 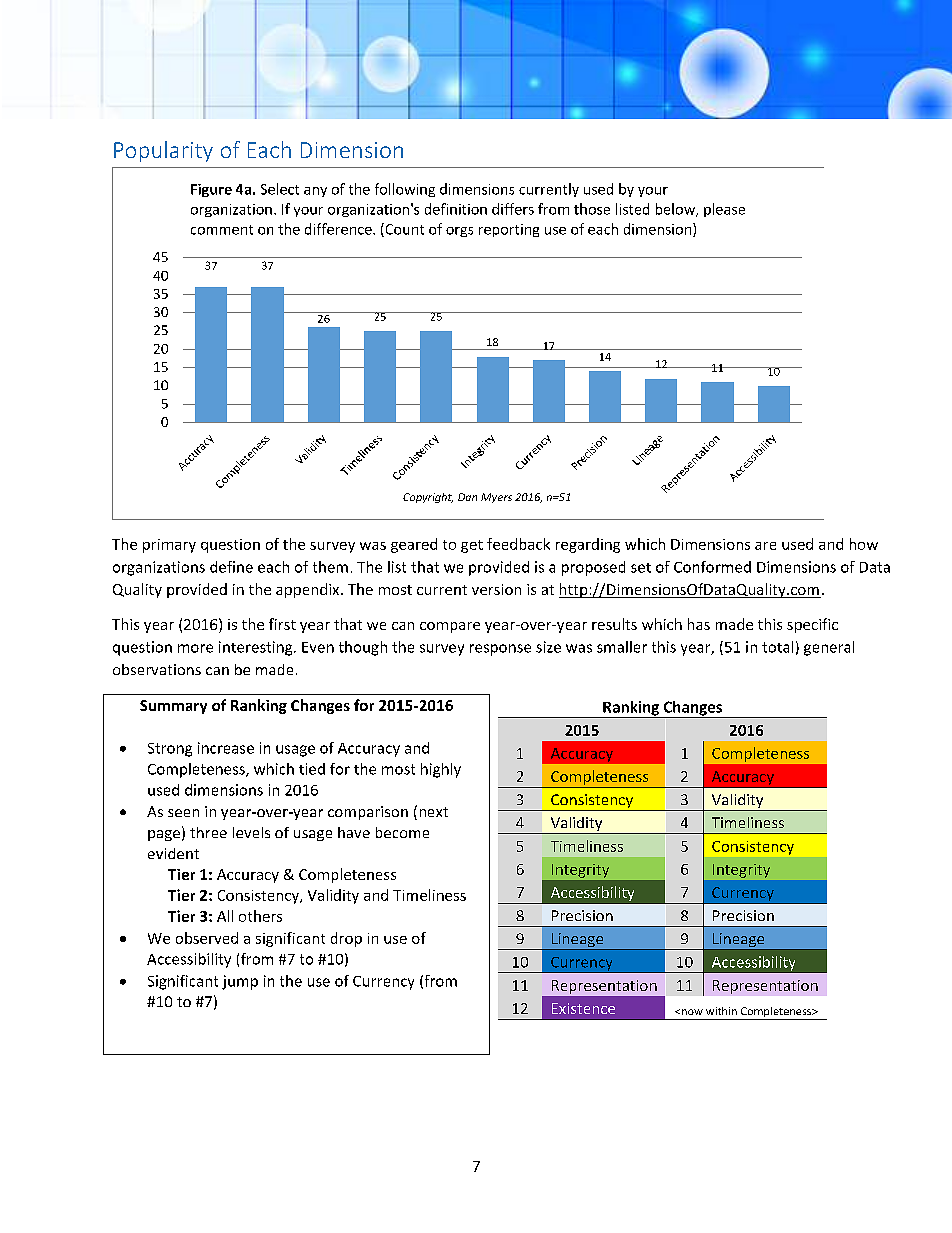 I want to click on Figure, so click(x=211, y=190).
